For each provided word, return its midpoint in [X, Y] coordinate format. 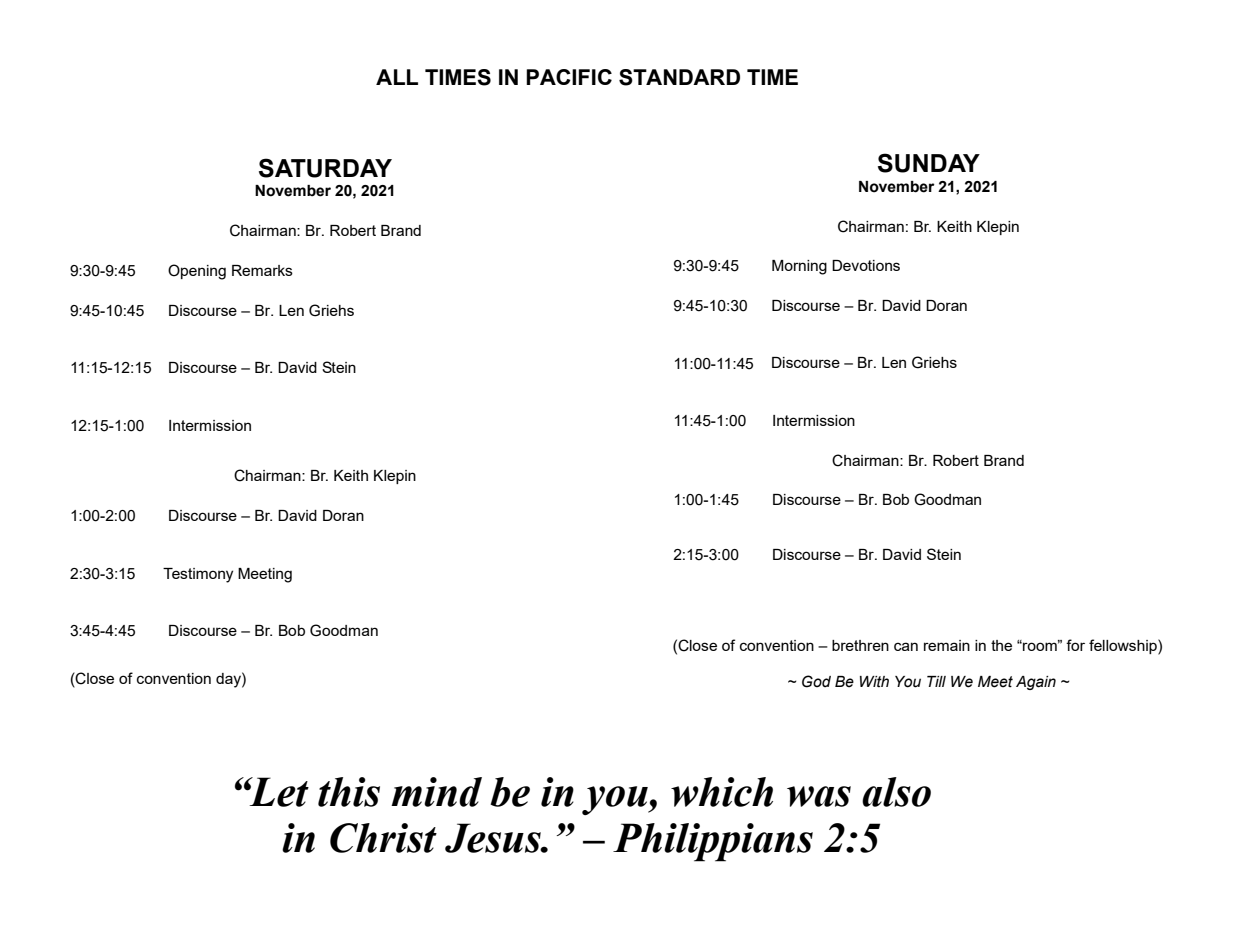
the [1001, 645]
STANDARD [679, 77]
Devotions [866, 265]
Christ [383, 838]
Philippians [713, 842]
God [816, 681]
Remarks [262, 270]
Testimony [198, 575]
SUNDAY [929, 163]
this [349, 792]
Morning [799, 267]
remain [947, 645]
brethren [860, 645]
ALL [397, 77]
